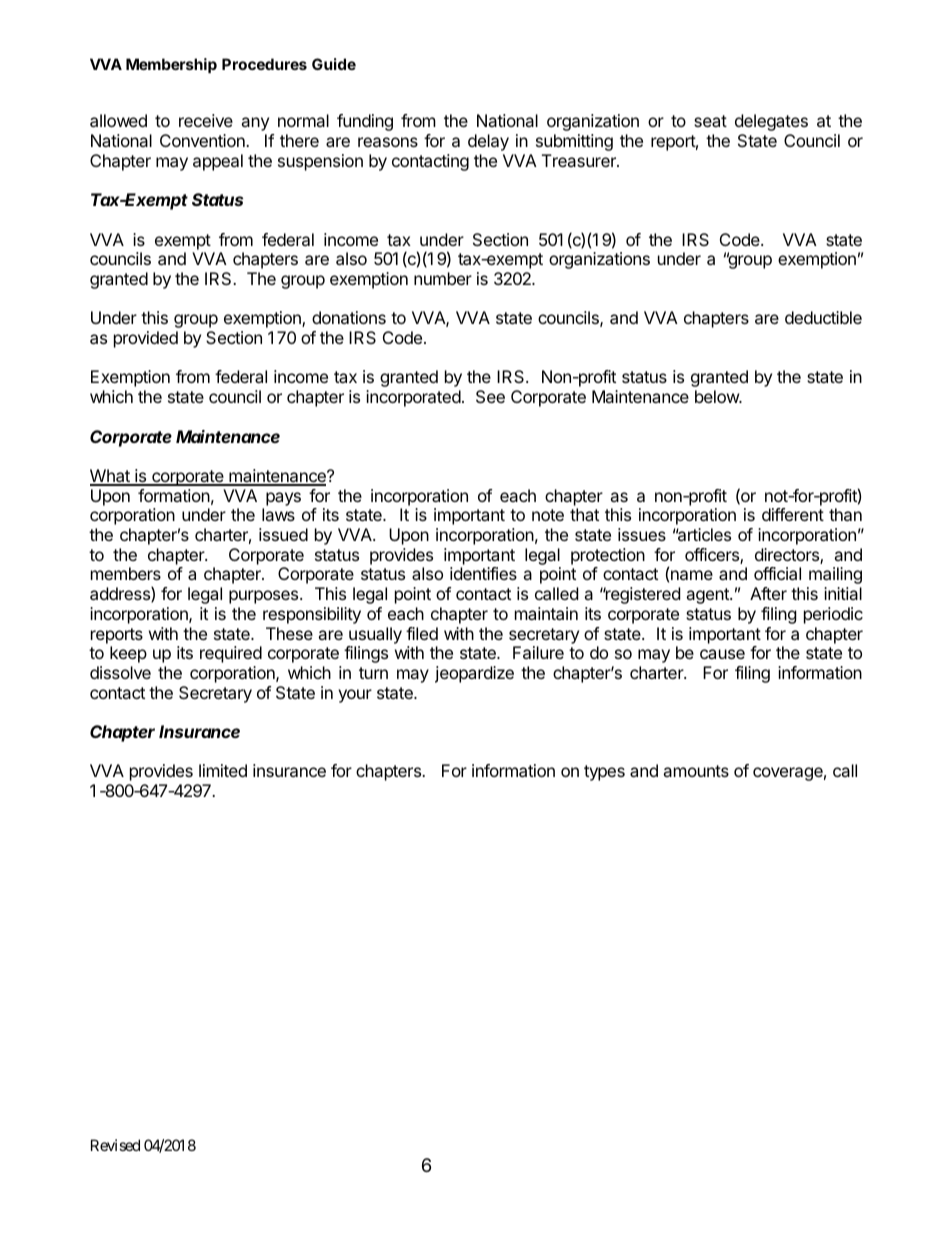 The height and width of the image is (1233, 952). What do you see at coordinates (722, 654) in the image?
I see `cause` at bounding box center [722, 654].
